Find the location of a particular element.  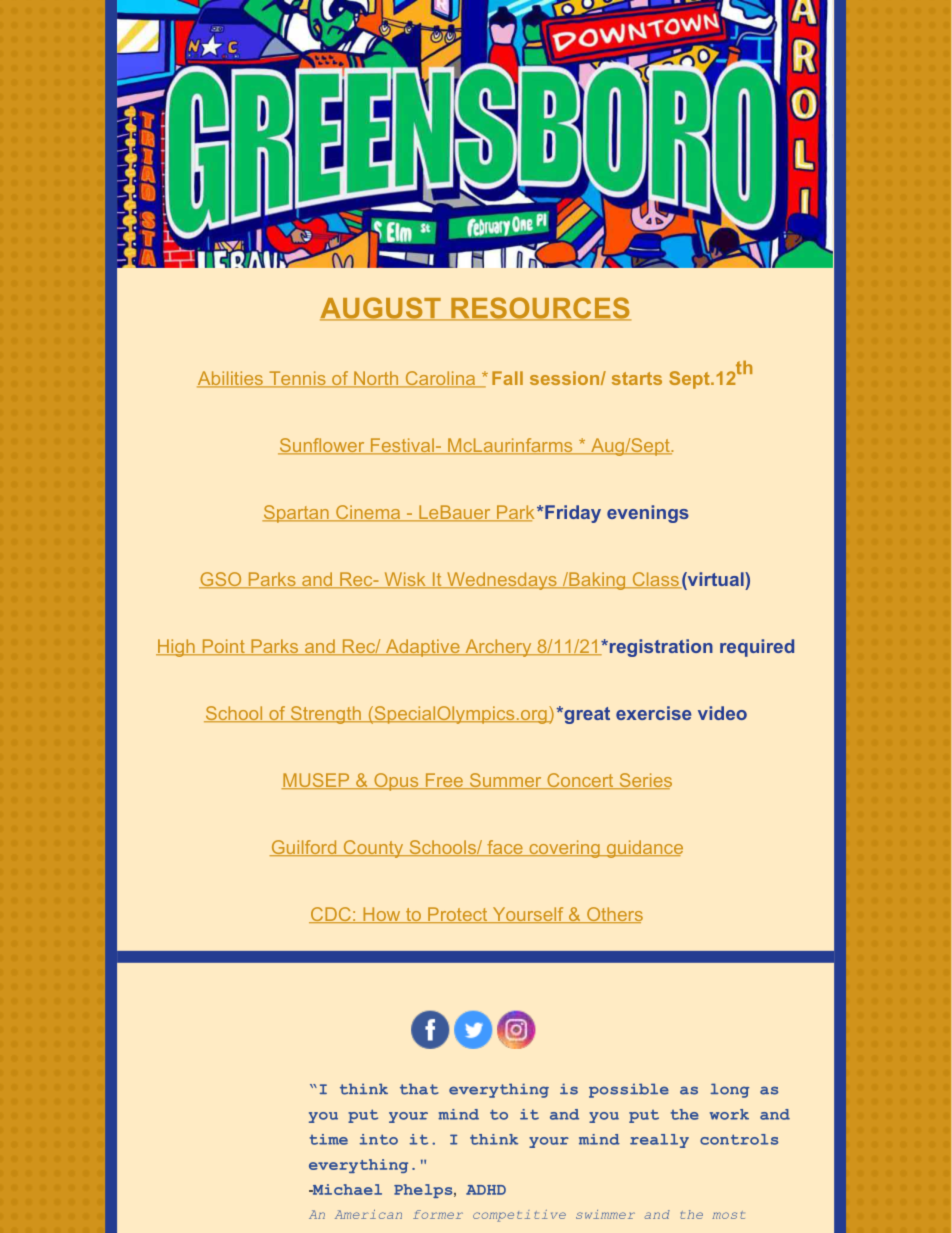

ADHD is located at coordinates (486, 1190).
